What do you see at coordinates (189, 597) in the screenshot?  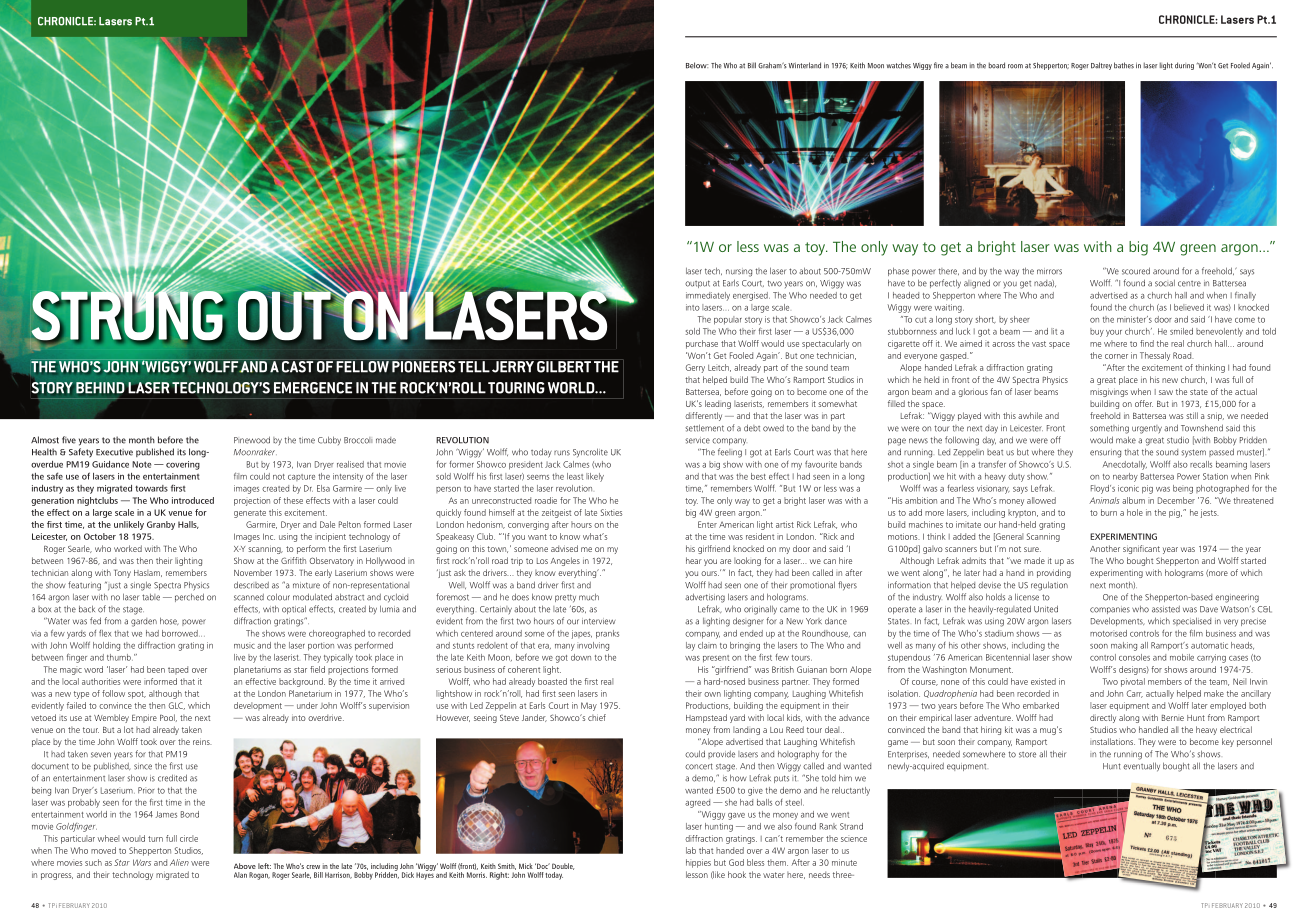 I see `perched` at bounding box center [189, 597].
